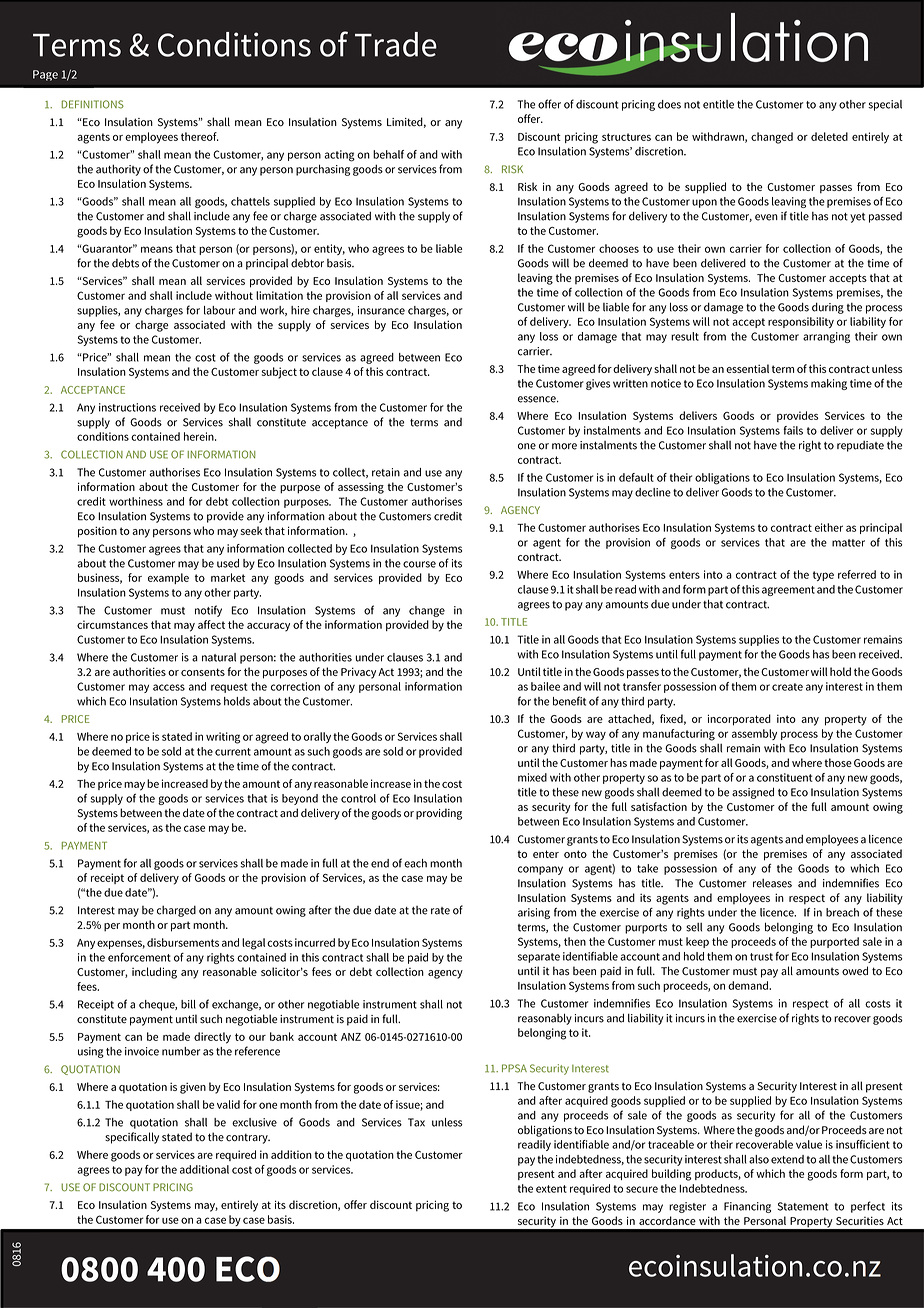  Describe the element at coordinates (788, 591) in the image. I see `agreement` at that location.
